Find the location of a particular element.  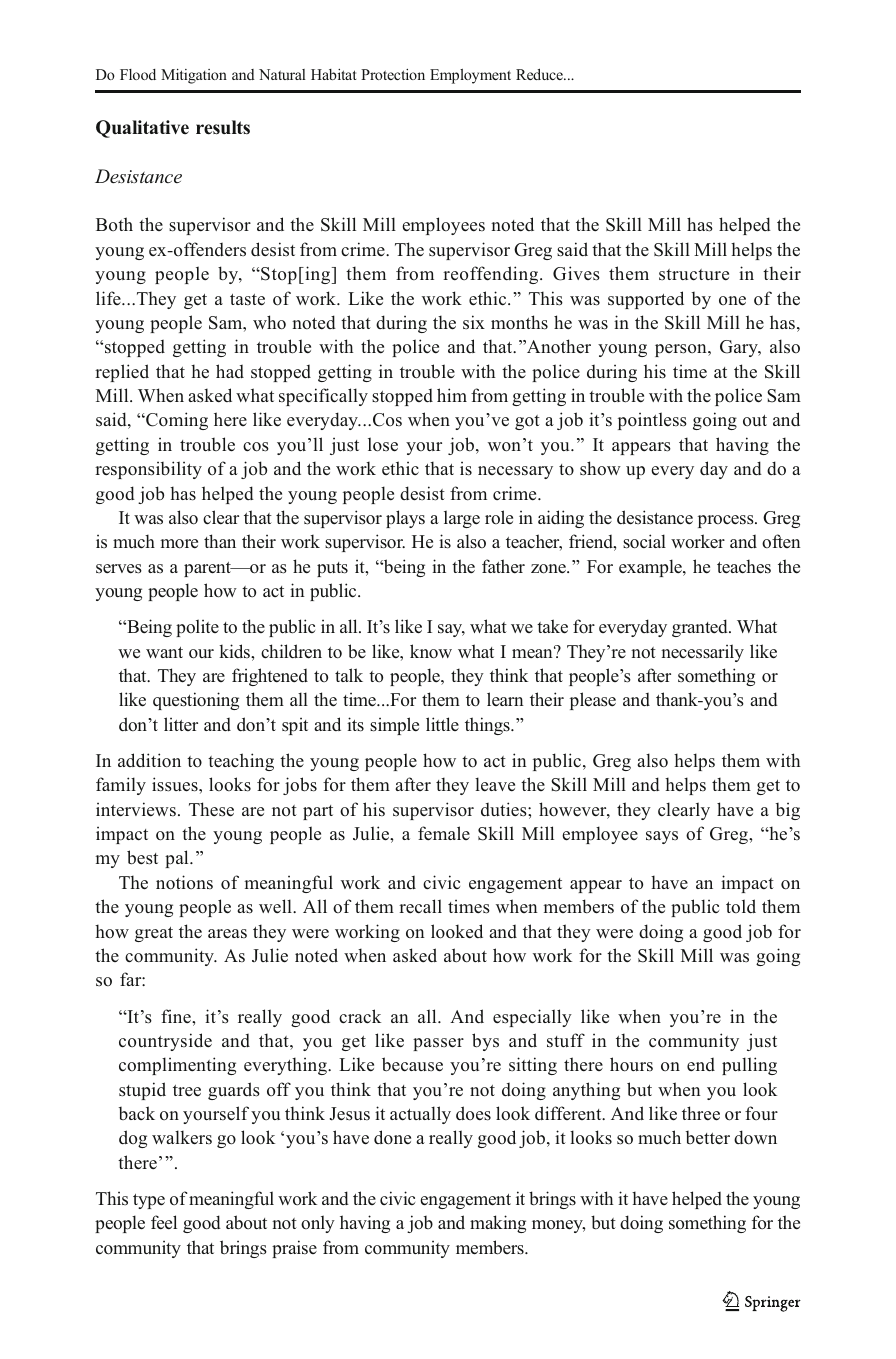

Employment is located at coordinates (470, 76).
